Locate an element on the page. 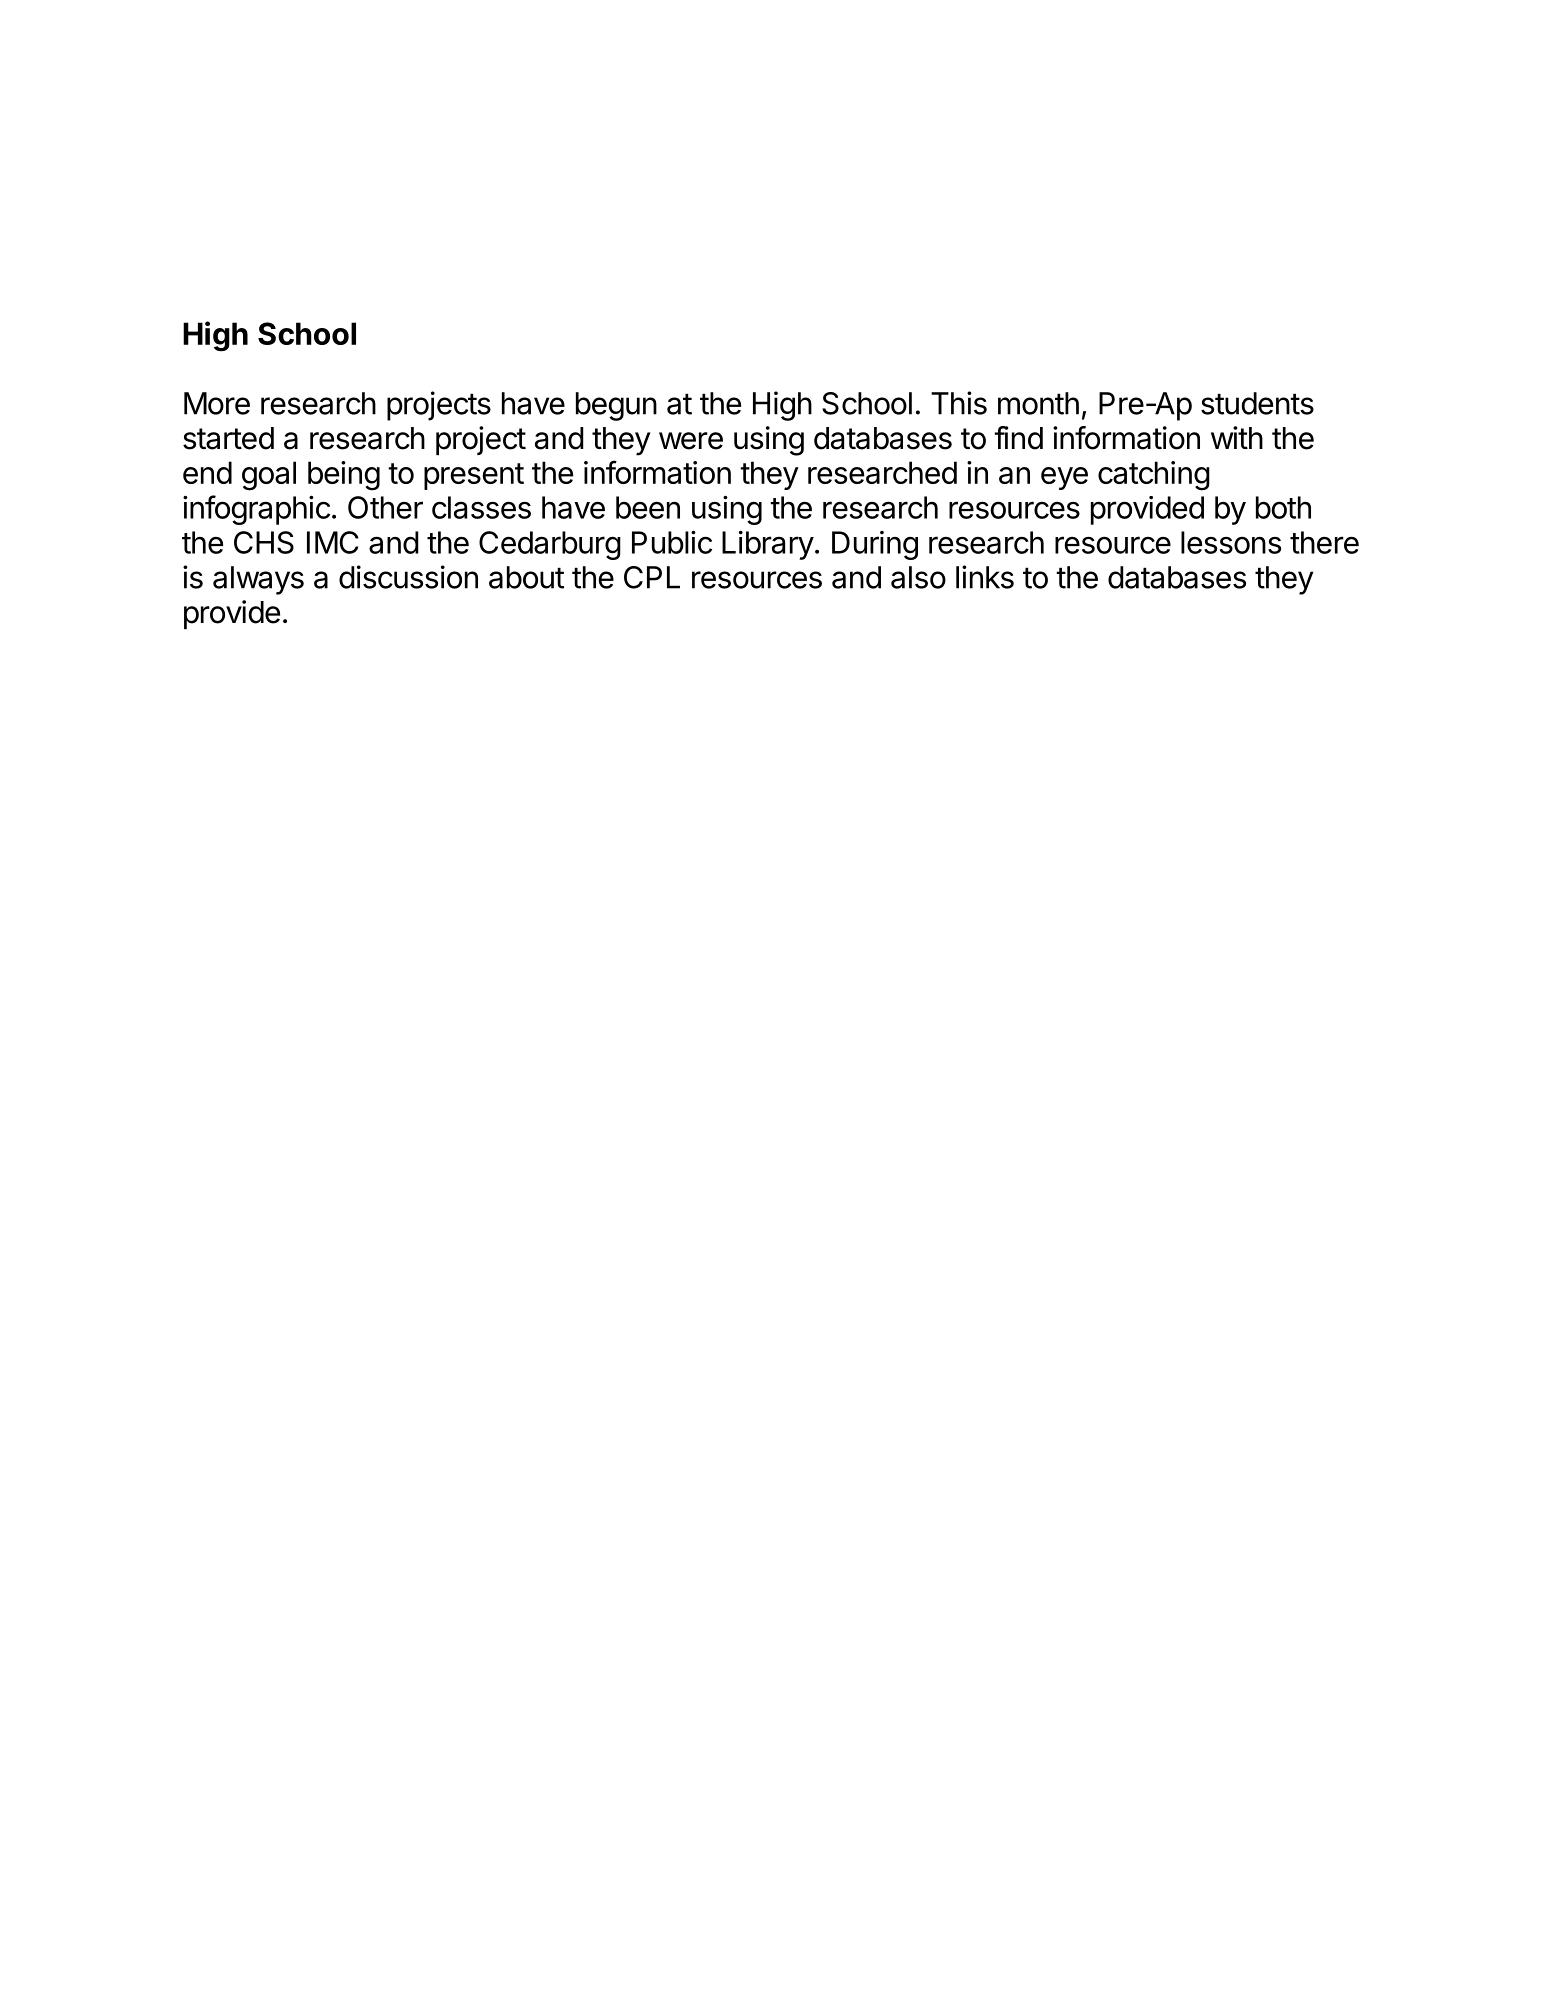 This document has width=1544, height=1998. infographic is located at coordinates (256, 510).
